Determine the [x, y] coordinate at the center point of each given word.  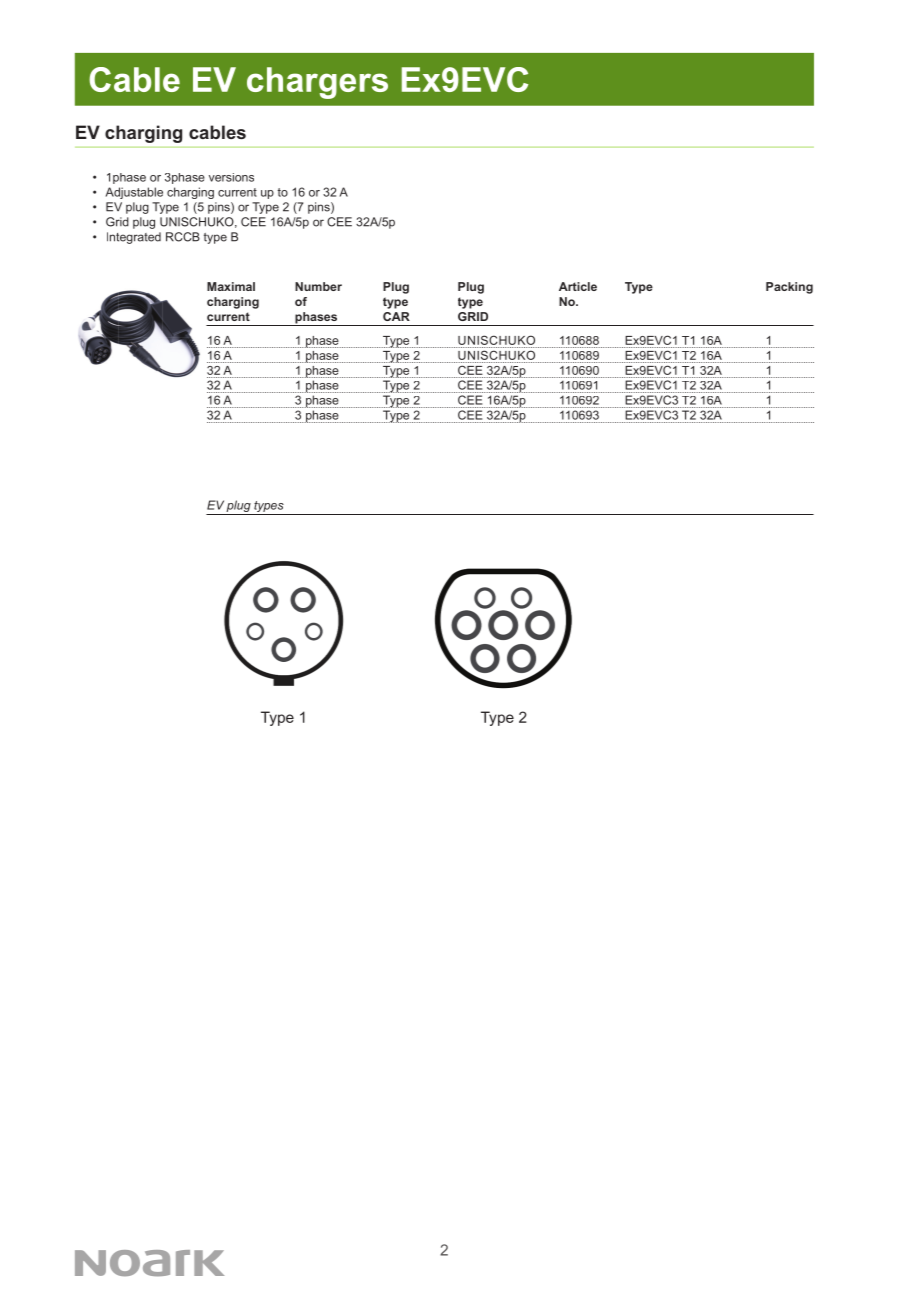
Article [578, 286]
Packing [789, 288]
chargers [317, 83]
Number [318, 286]
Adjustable [134, 193]
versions [231, 177]
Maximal [231, 286]
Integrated [134, 238]
